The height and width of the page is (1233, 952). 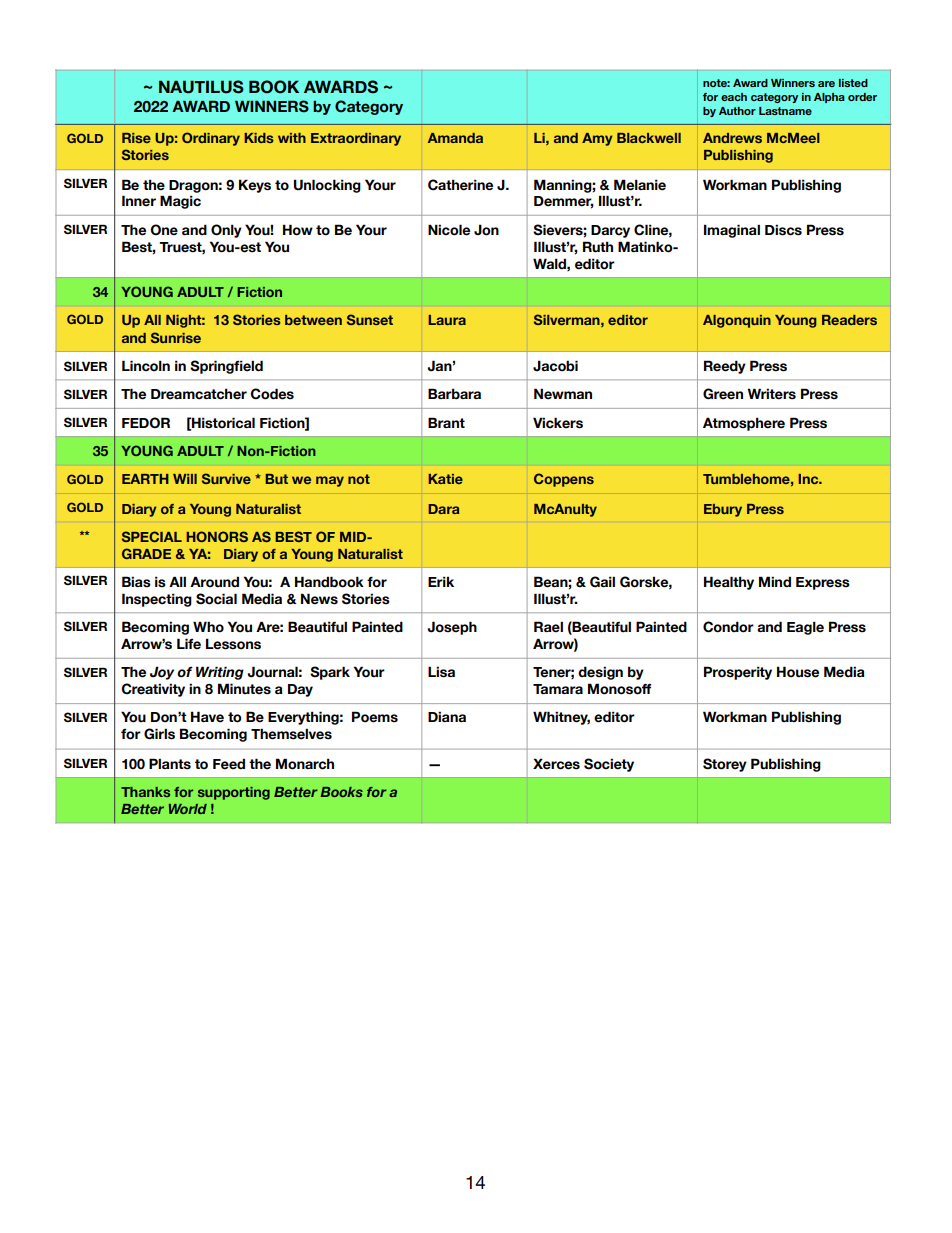 What do you see at coordinates (455, 138) in the page?
I see `Amanda` at bounding box center [455, 138].
